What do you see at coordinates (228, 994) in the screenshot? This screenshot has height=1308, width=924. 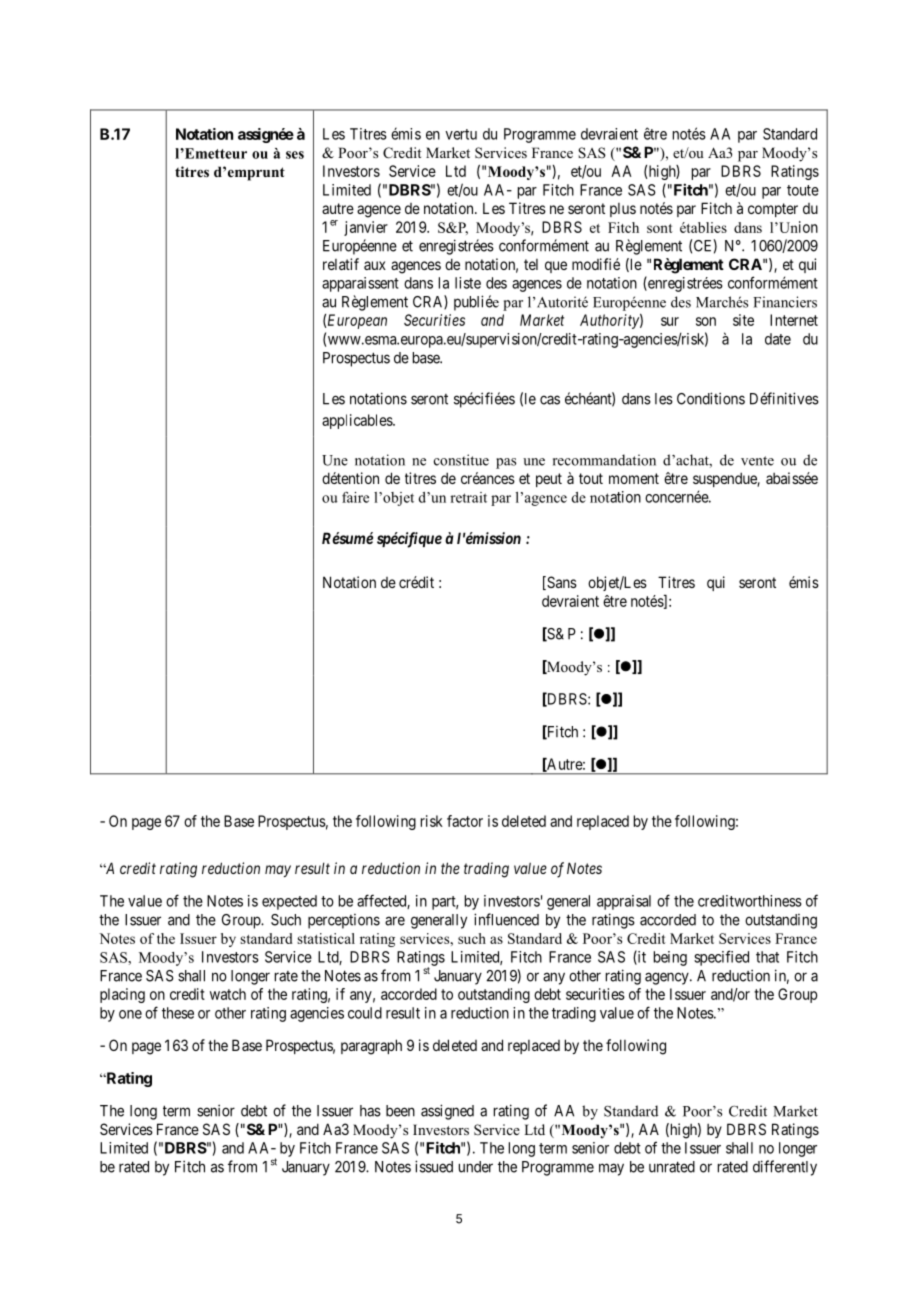 I see `watch` at bounding box center [228, 994].
